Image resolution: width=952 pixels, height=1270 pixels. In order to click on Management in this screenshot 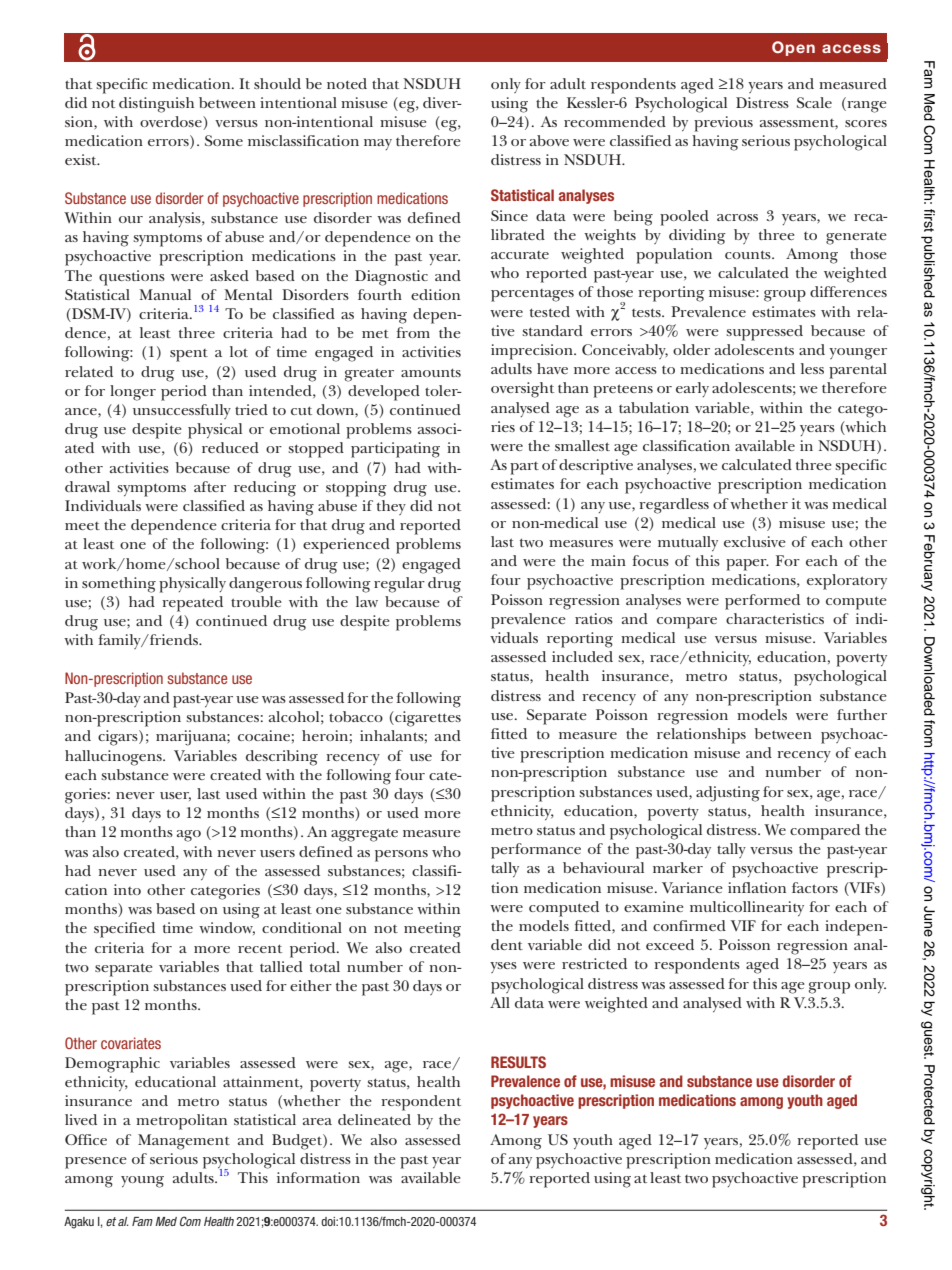, I will do `click(184, 1142)`.
